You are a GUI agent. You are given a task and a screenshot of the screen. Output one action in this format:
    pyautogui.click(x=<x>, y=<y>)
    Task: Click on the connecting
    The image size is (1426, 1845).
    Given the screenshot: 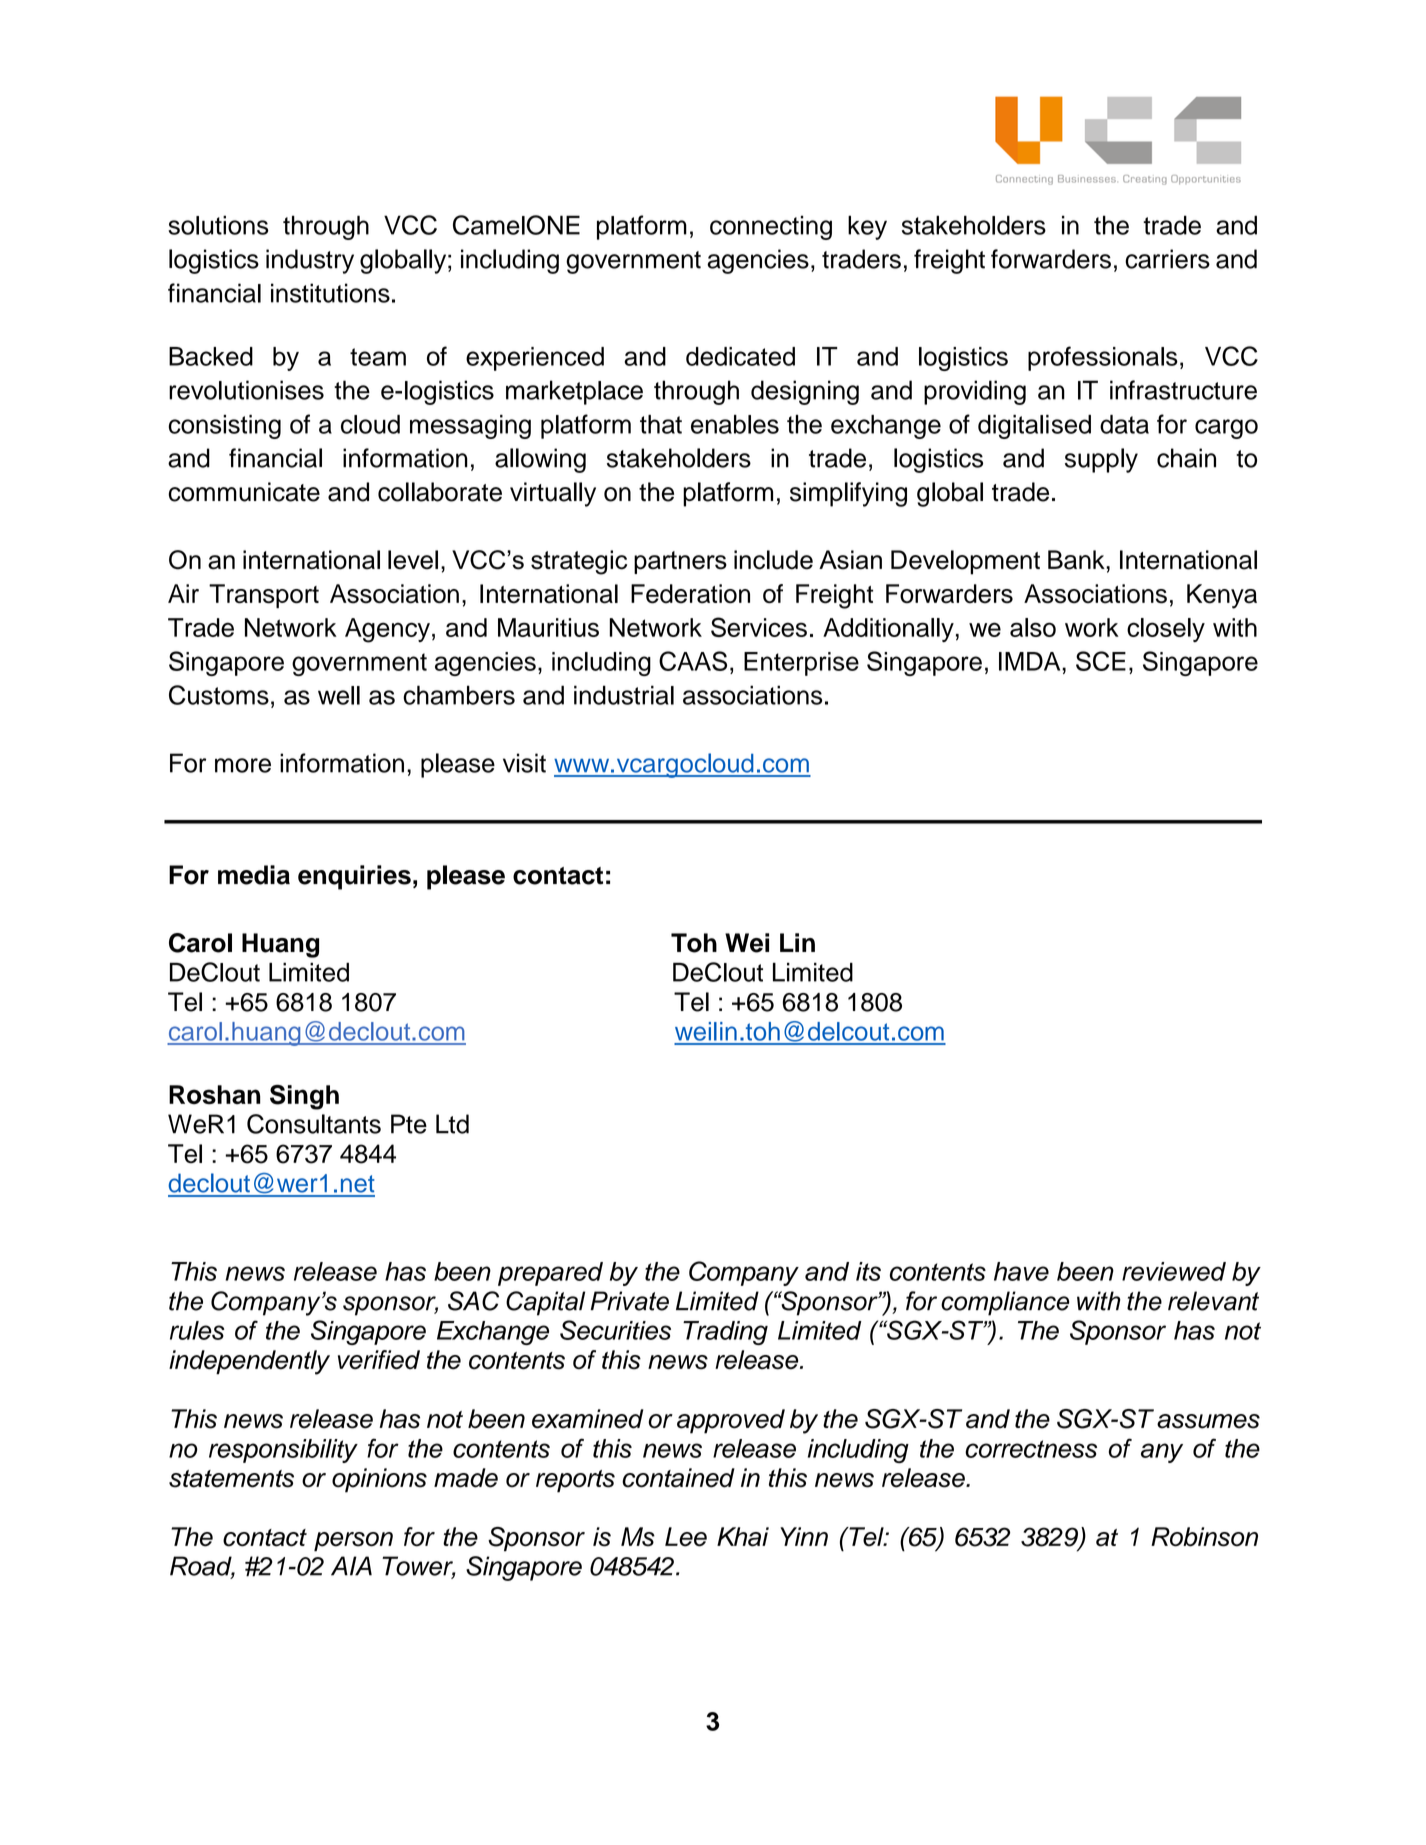 What is the action you would take?
    pyautogui.click(x=771, y=227)
